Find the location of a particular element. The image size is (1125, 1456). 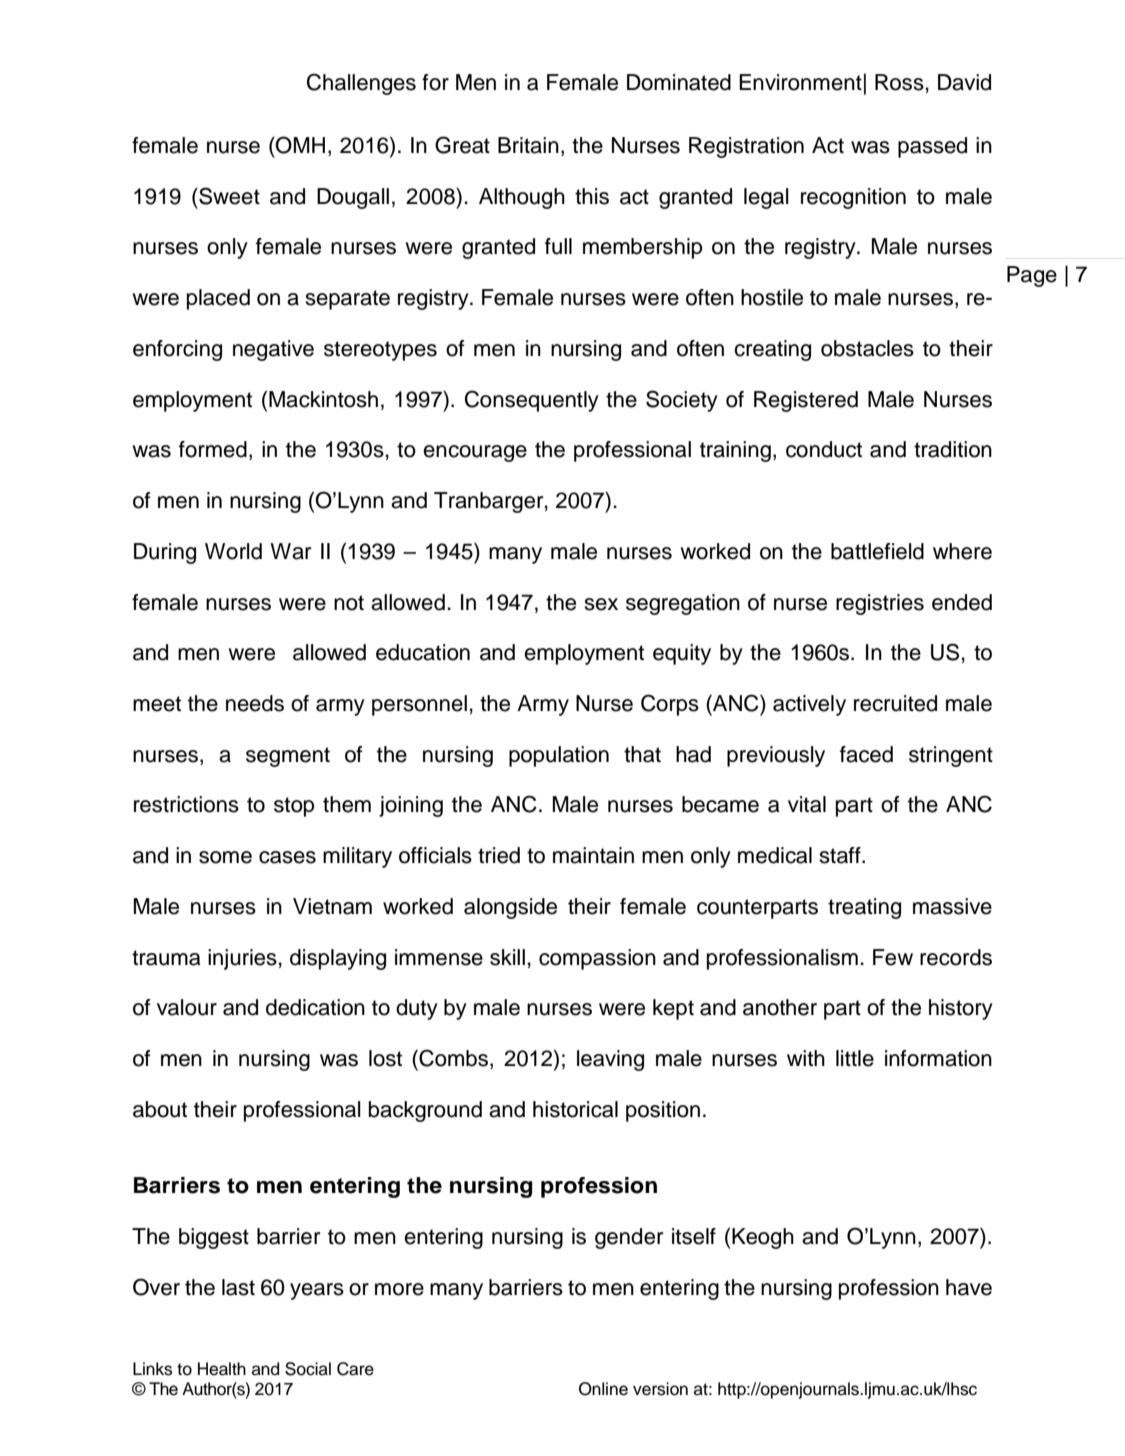

Sweet is located at coordinates (228, 196).
